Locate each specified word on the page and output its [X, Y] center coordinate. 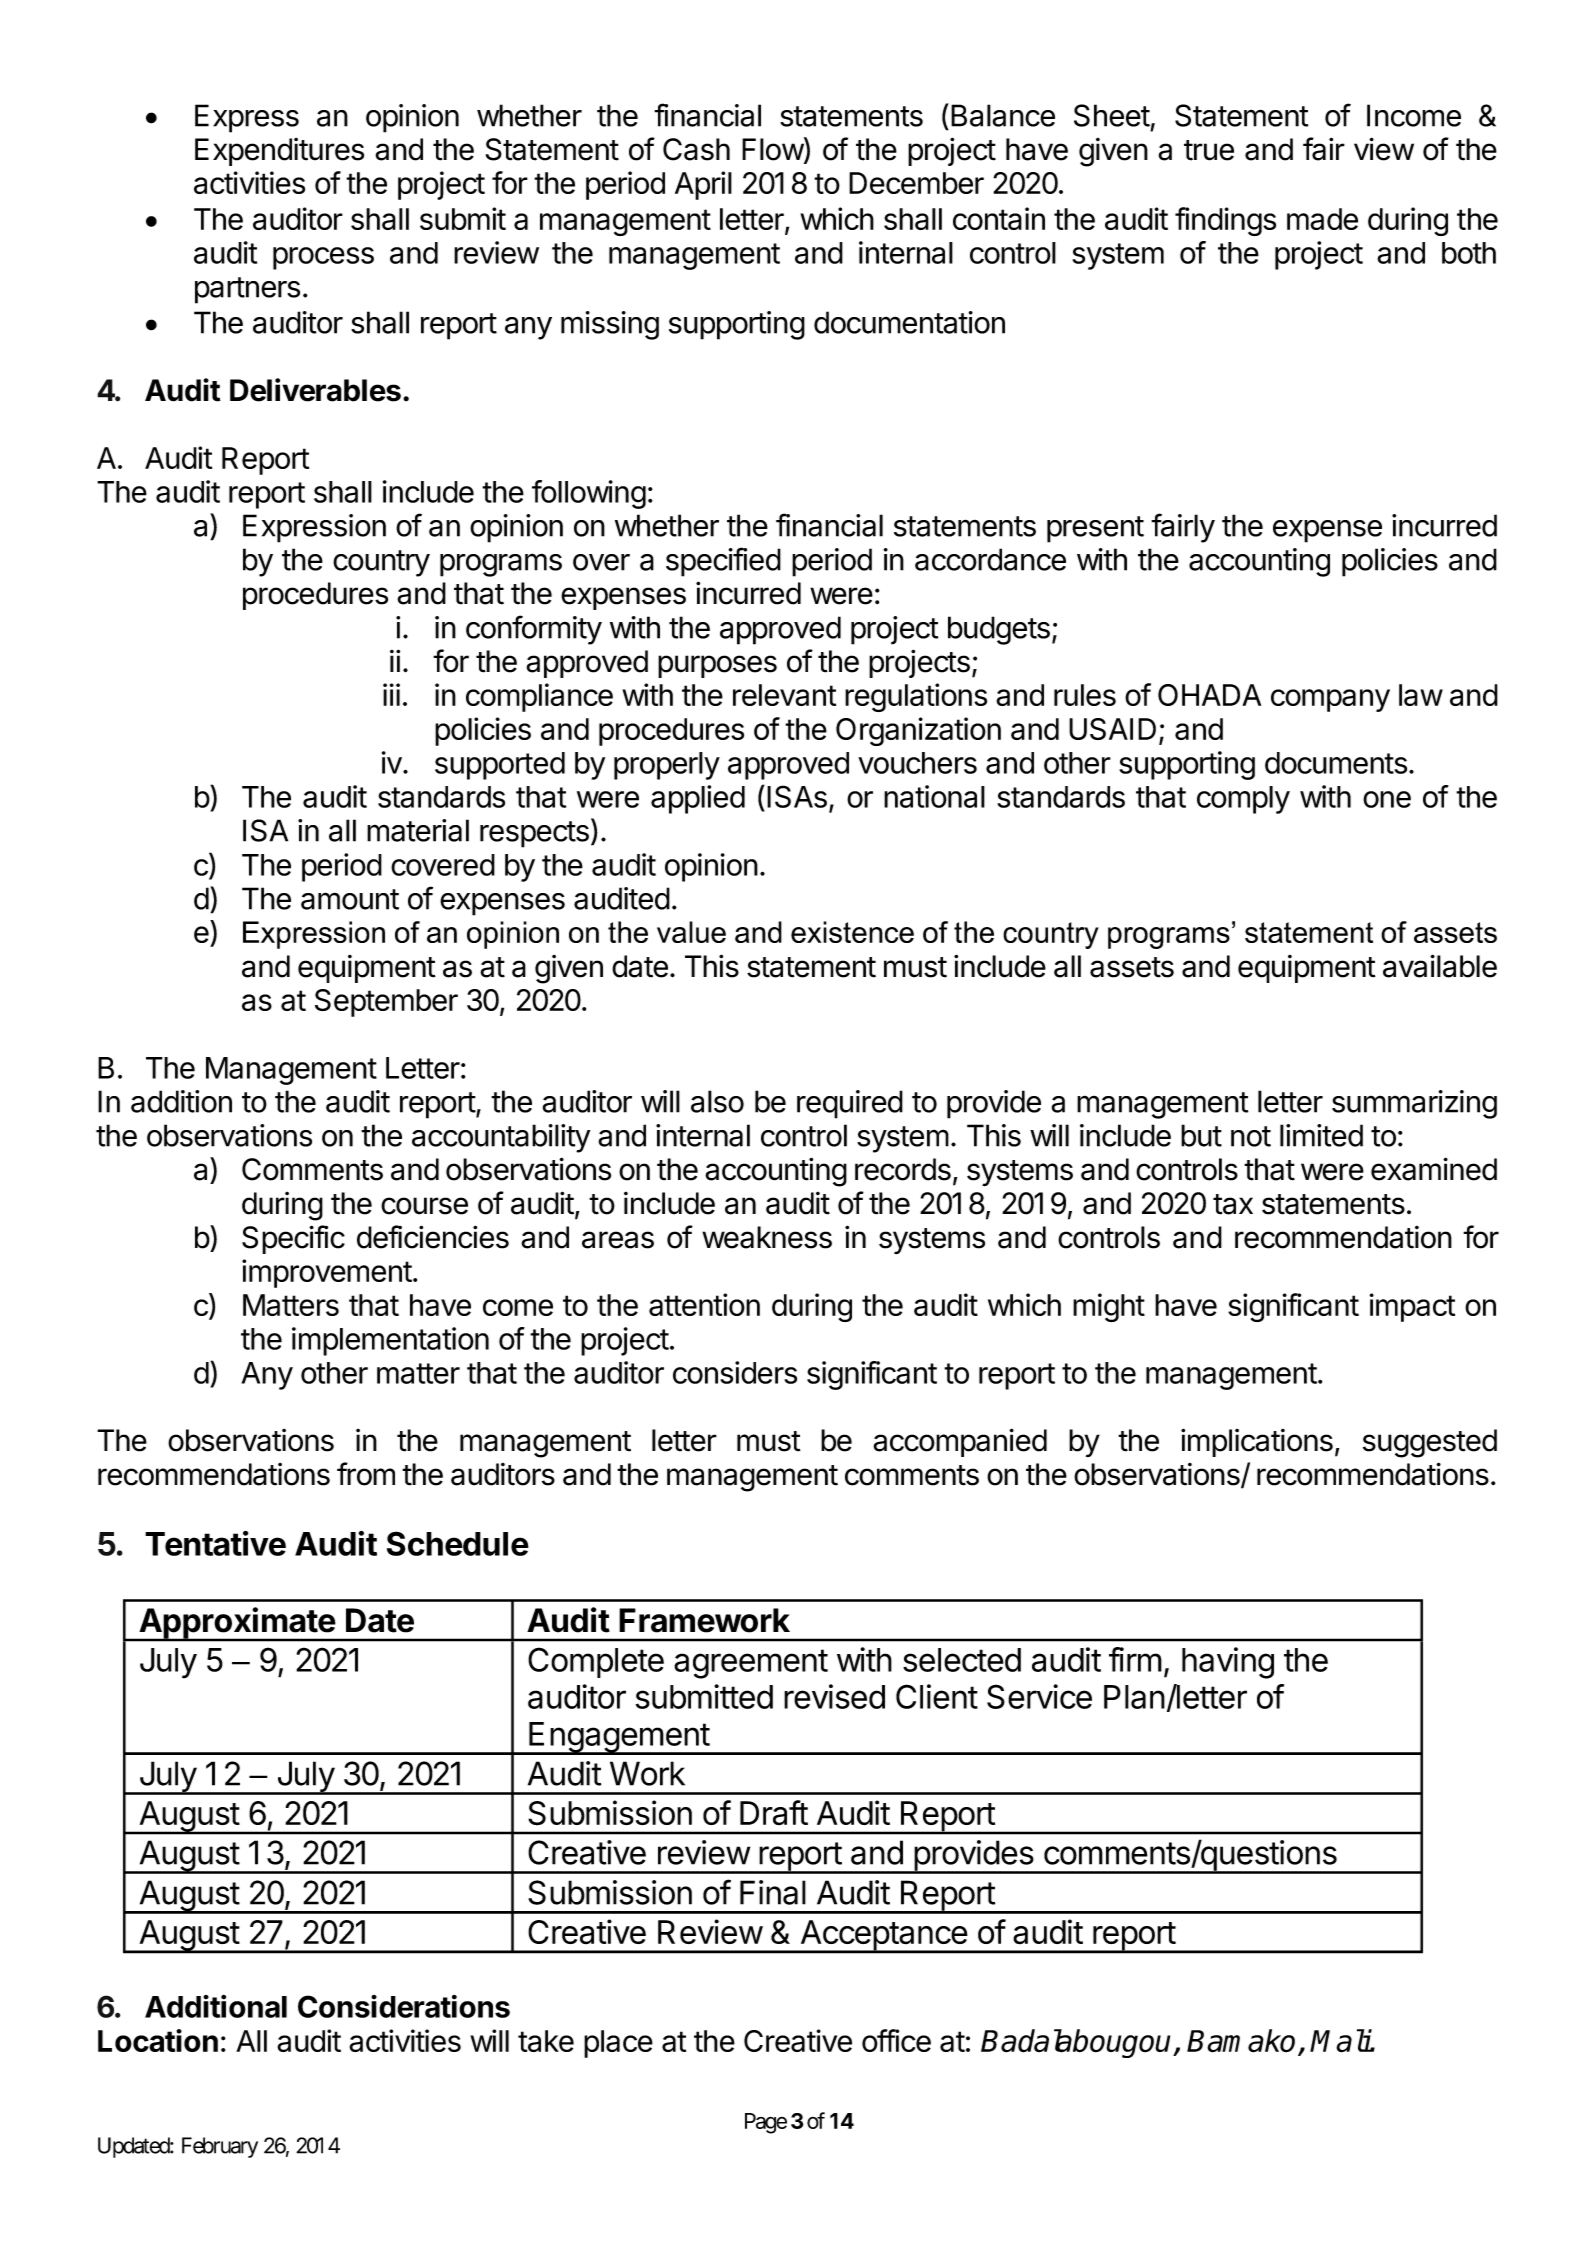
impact [1412, 1307]
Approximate [237, 1624]
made [1322, 219]
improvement [327, 1273]
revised [834, 1696]
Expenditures [279, 152]
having [1228, 1663]
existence [852, 932]
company [1330, 700]
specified [723, 562]
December [916, 183]
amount [350, 899]
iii [391, 694]
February [220, 2147]
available [1440, 966]
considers [735, 1372]
